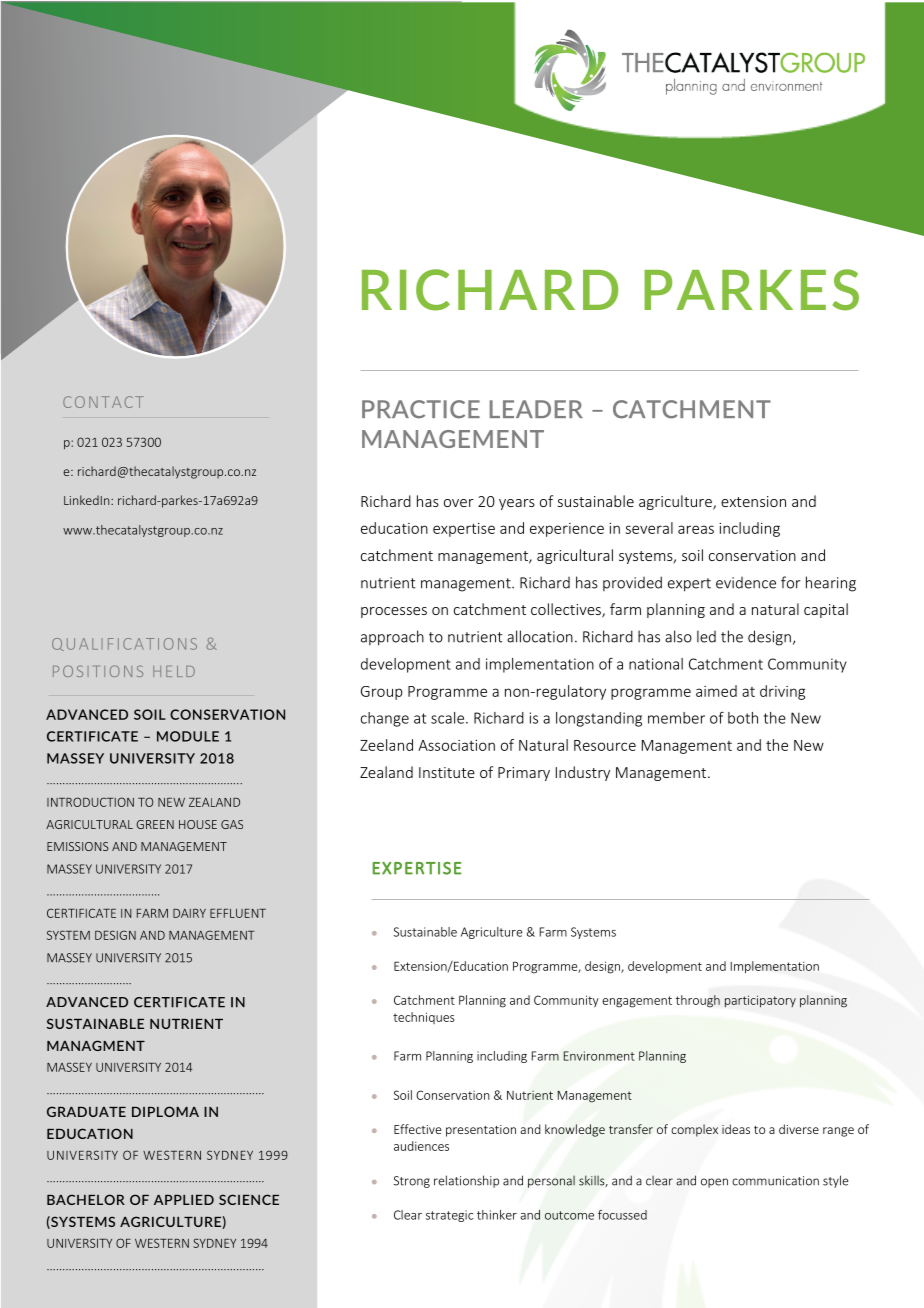 The width and height of the document is (924, 1308). I want to click on participatory, so click(760, 1001).
